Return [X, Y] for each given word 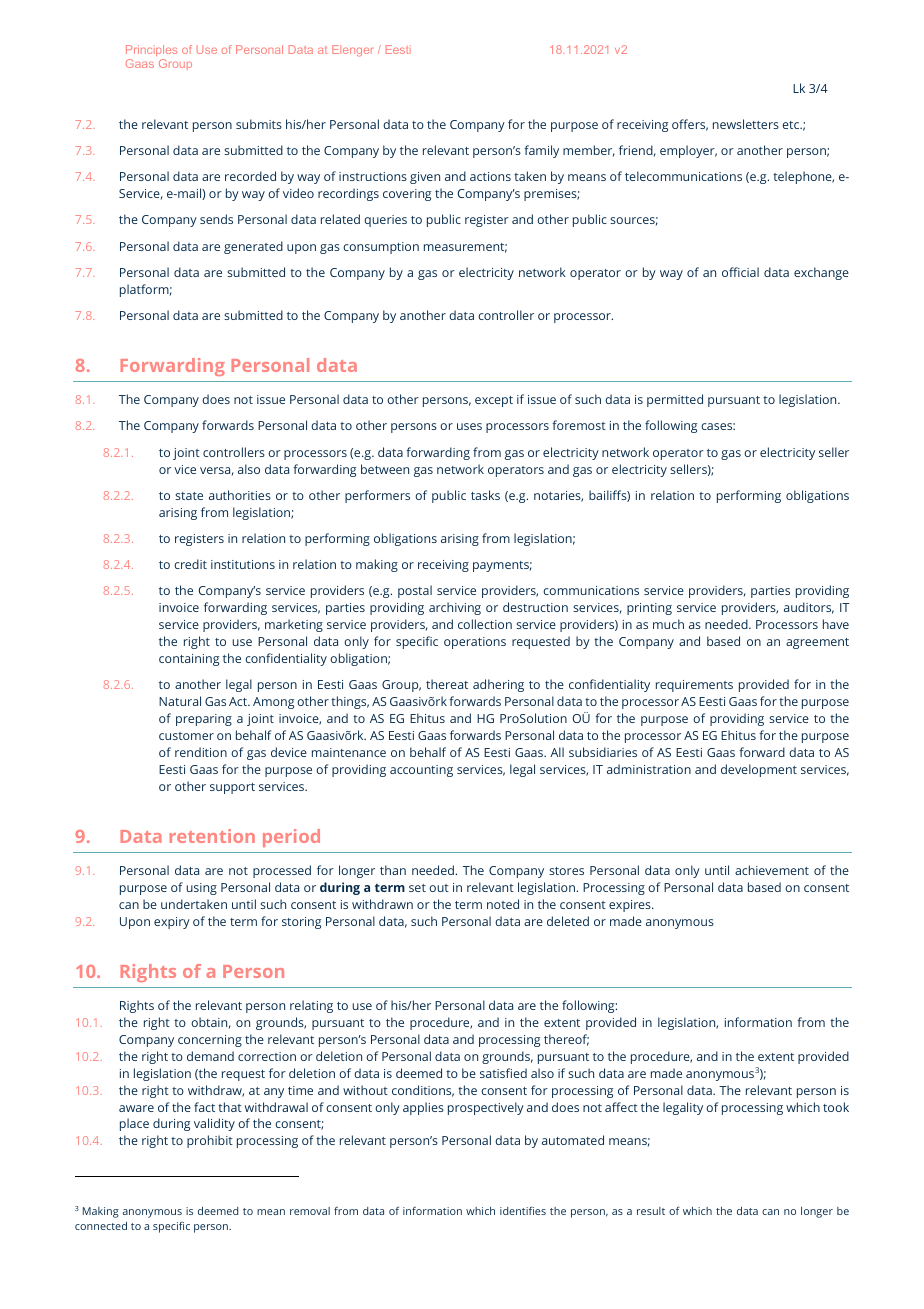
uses [469, 426]
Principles [151, 50]
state [189, 496]
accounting [421, 771]
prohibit [210, 1141]
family [541, 151]
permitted [675, 400]
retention [212, 836]
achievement [772, 870]
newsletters [746, 124]
